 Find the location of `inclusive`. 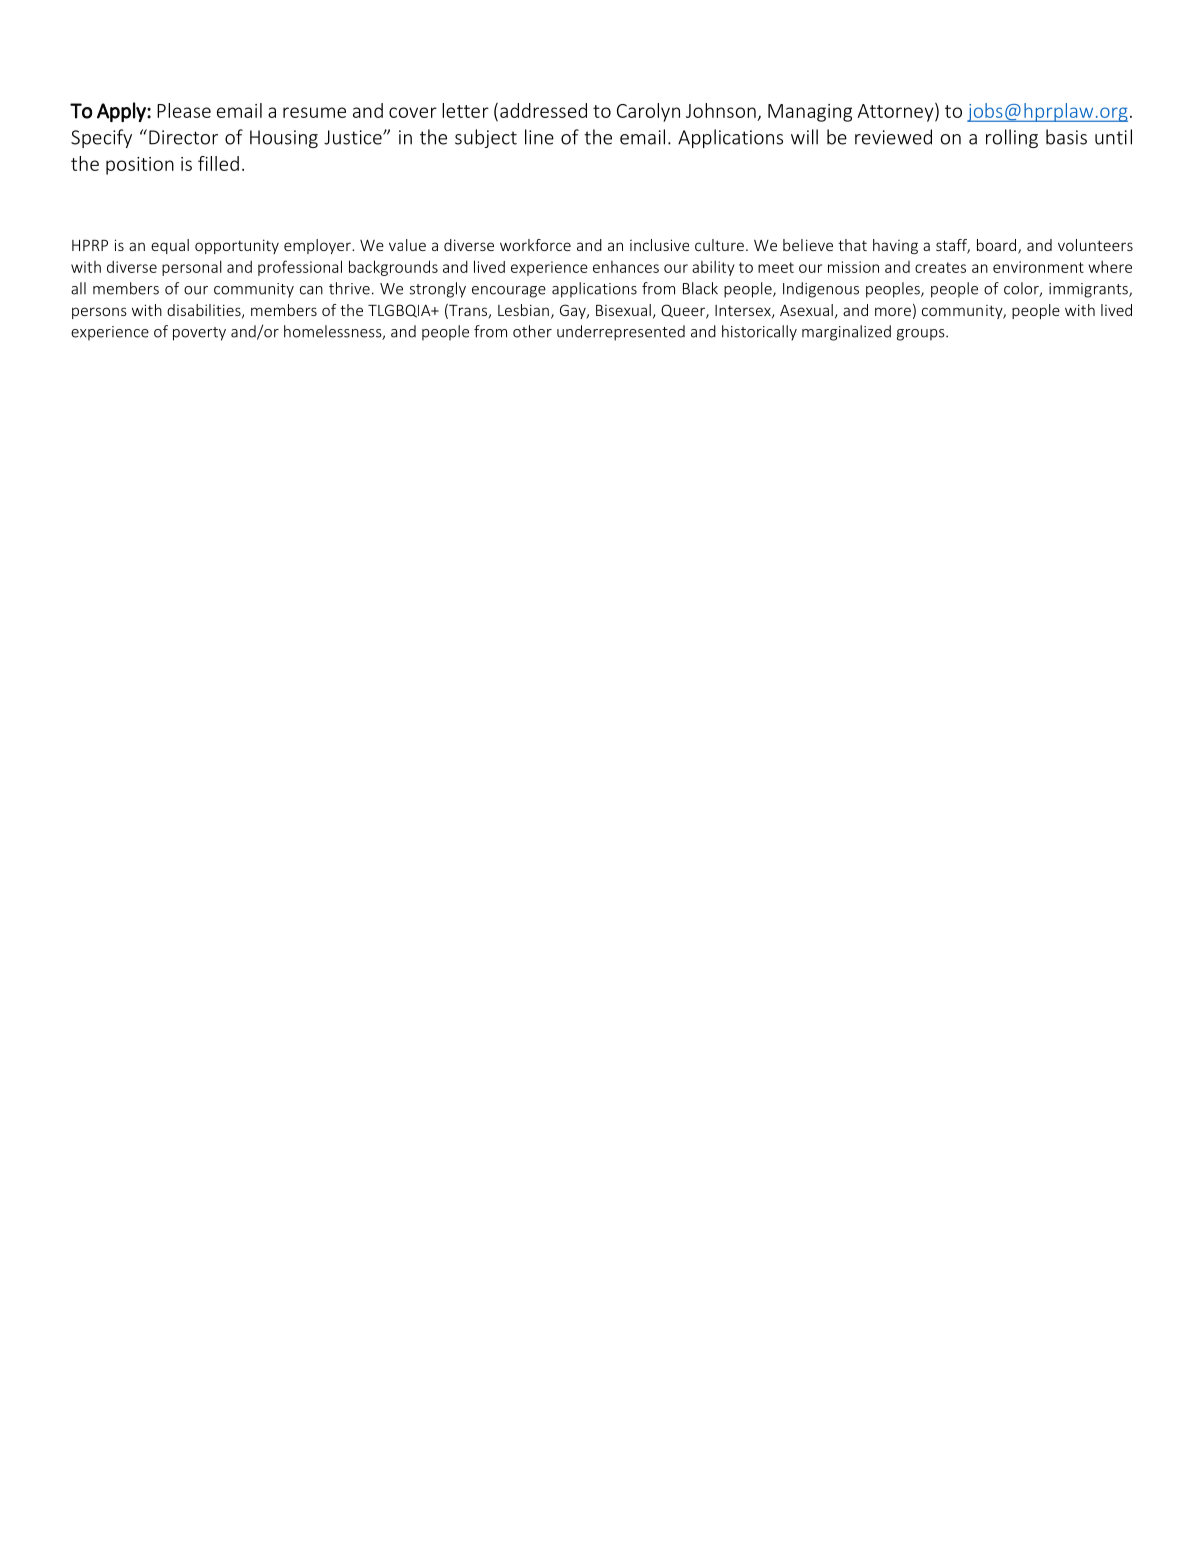

inclusive is located at coordinates (659, 245).
